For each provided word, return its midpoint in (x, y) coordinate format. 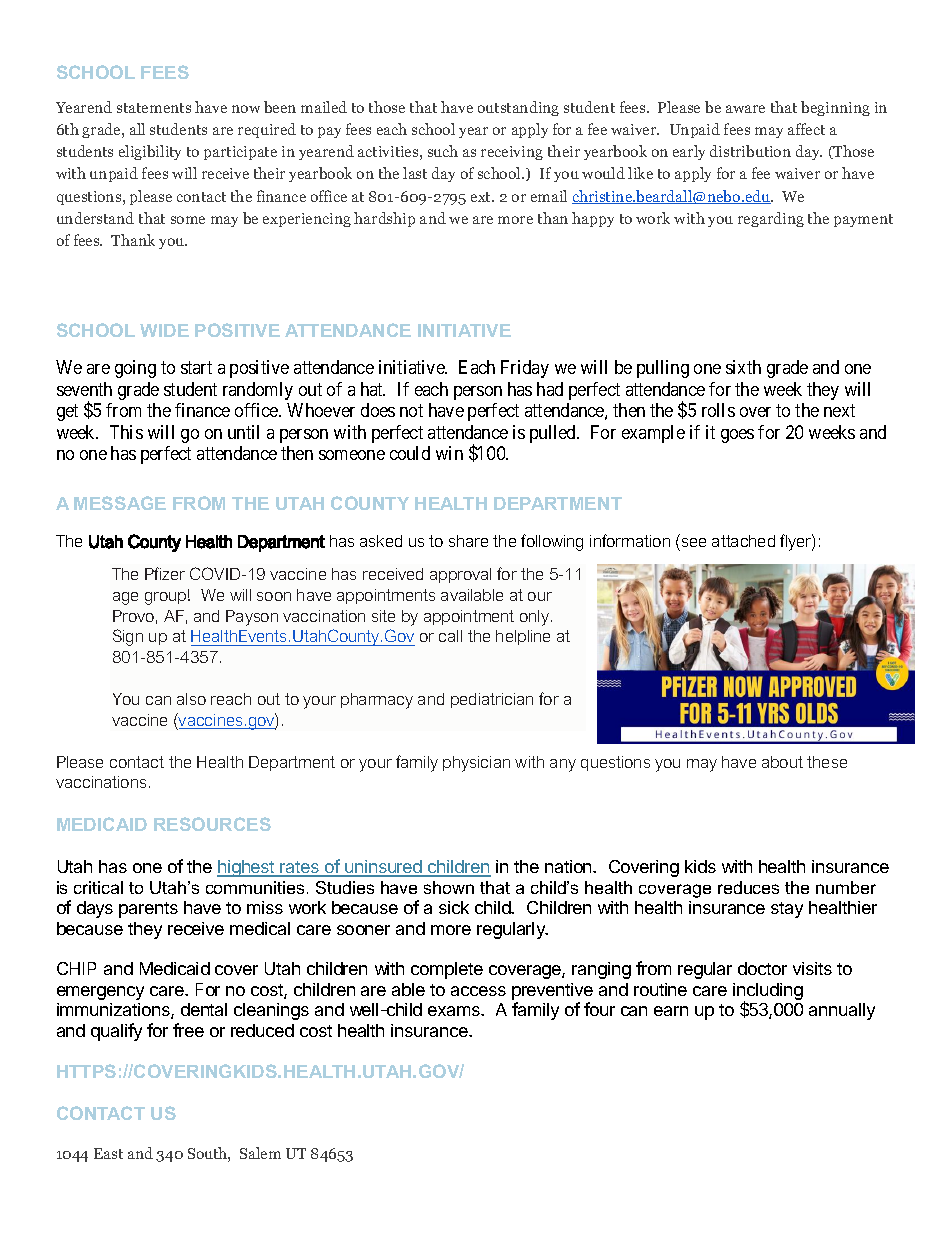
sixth (743, 367)
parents (148, 910)
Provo (133, 616)
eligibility (150, 152)
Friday (525, 369)
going (135, 369)
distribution (750, 151)
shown (449, 887)
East (108, 1153)
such (443, 151)
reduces (748, 887)
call (450, 636)
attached (743, 541)
